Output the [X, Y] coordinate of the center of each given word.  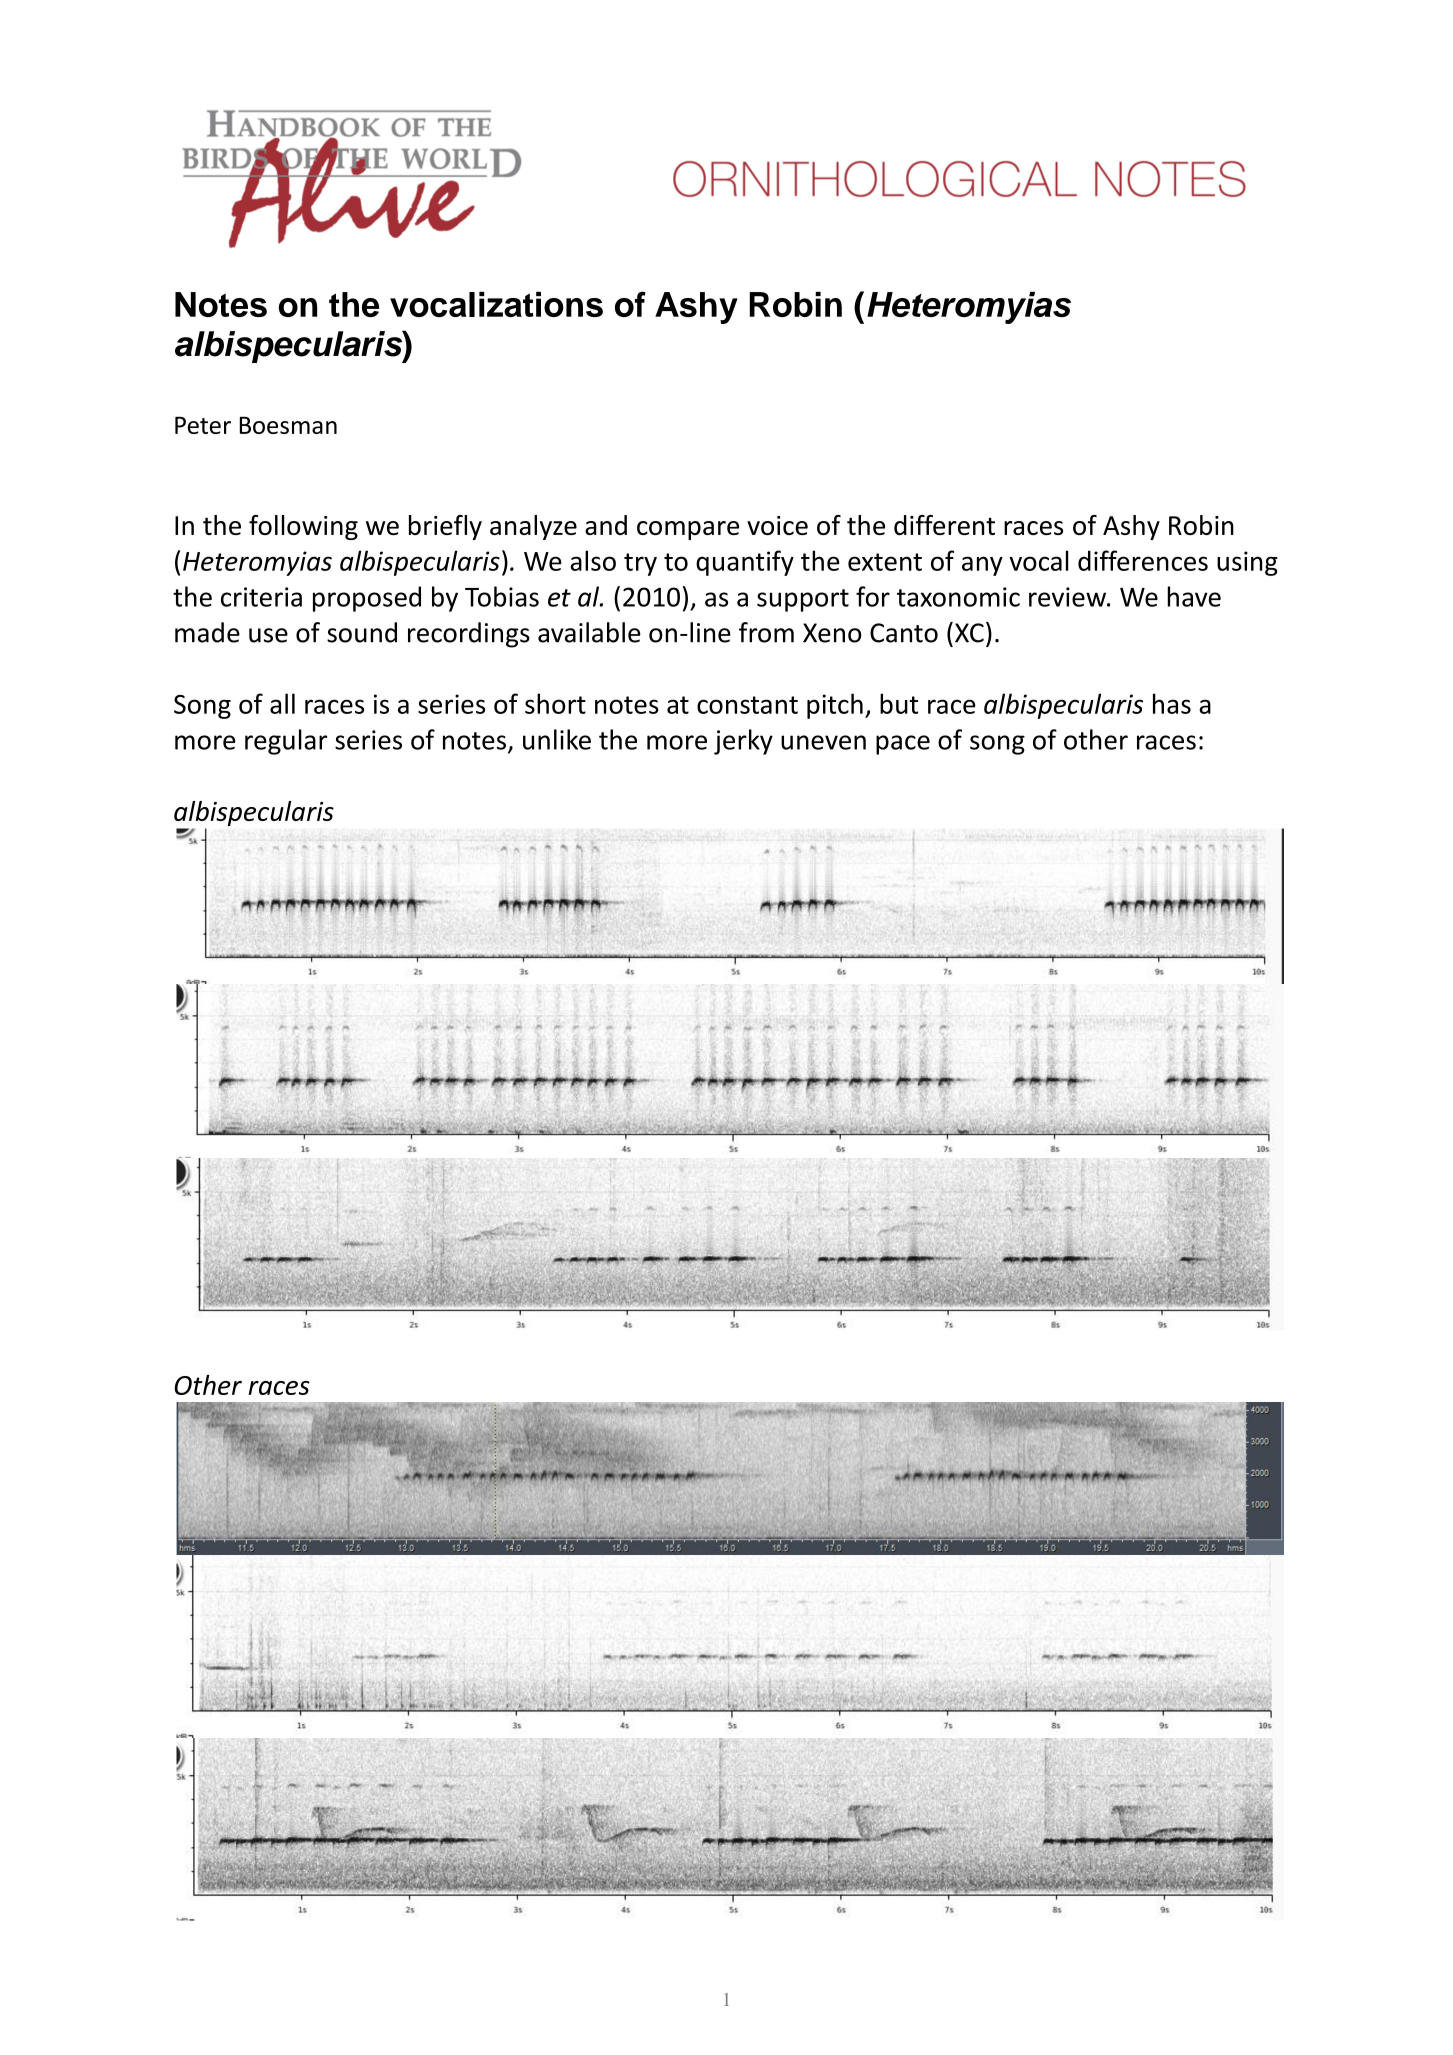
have [1194, 596]
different [944, 525]
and [606, 525]
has [1172, 703]
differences [1143, 560]
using [1247, 563]
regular [286, 742]
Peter [203, 425]
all [282, 703]
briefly [445, 527]
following [303, 527]
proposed [367, 599]
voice [777, 525]
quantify [745, 563]
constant [747, 705]
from [766, 632]
